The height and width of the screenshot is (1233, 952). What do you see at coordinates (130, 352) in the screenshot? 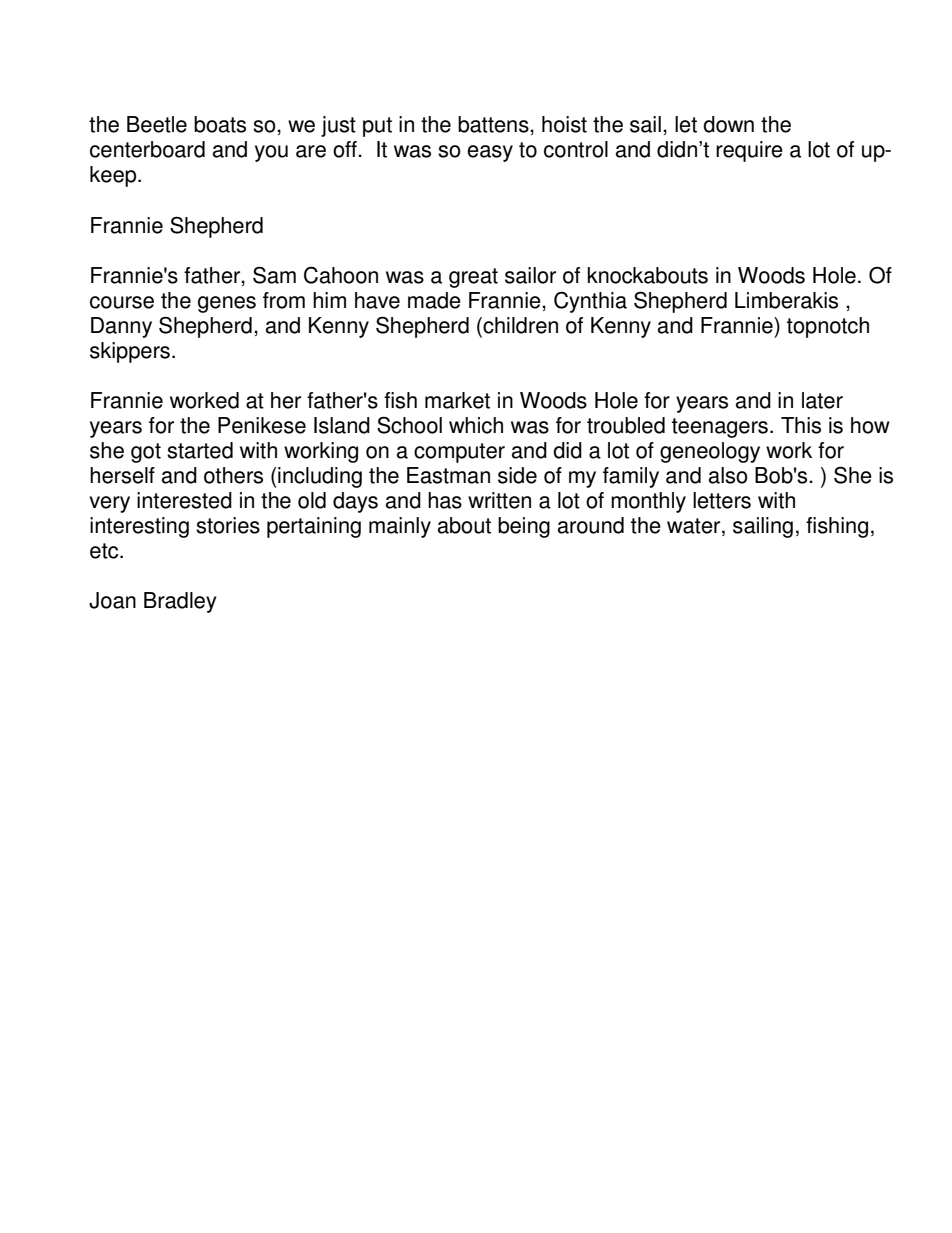
I see `skippers` at bounding box center [130, 352].
